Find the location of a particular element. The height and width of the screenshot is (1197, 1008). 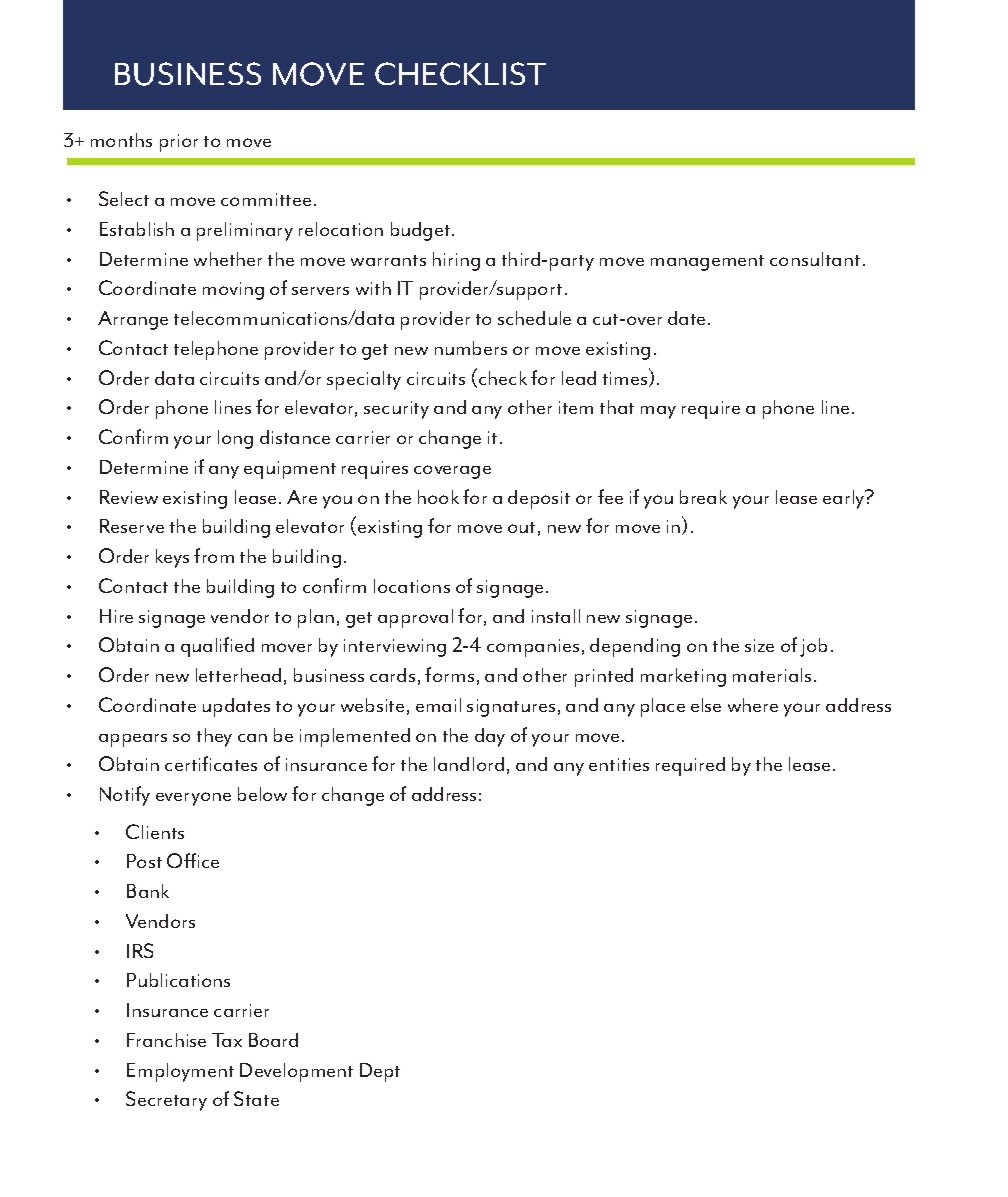

break is located at coordinates (703, 497).
